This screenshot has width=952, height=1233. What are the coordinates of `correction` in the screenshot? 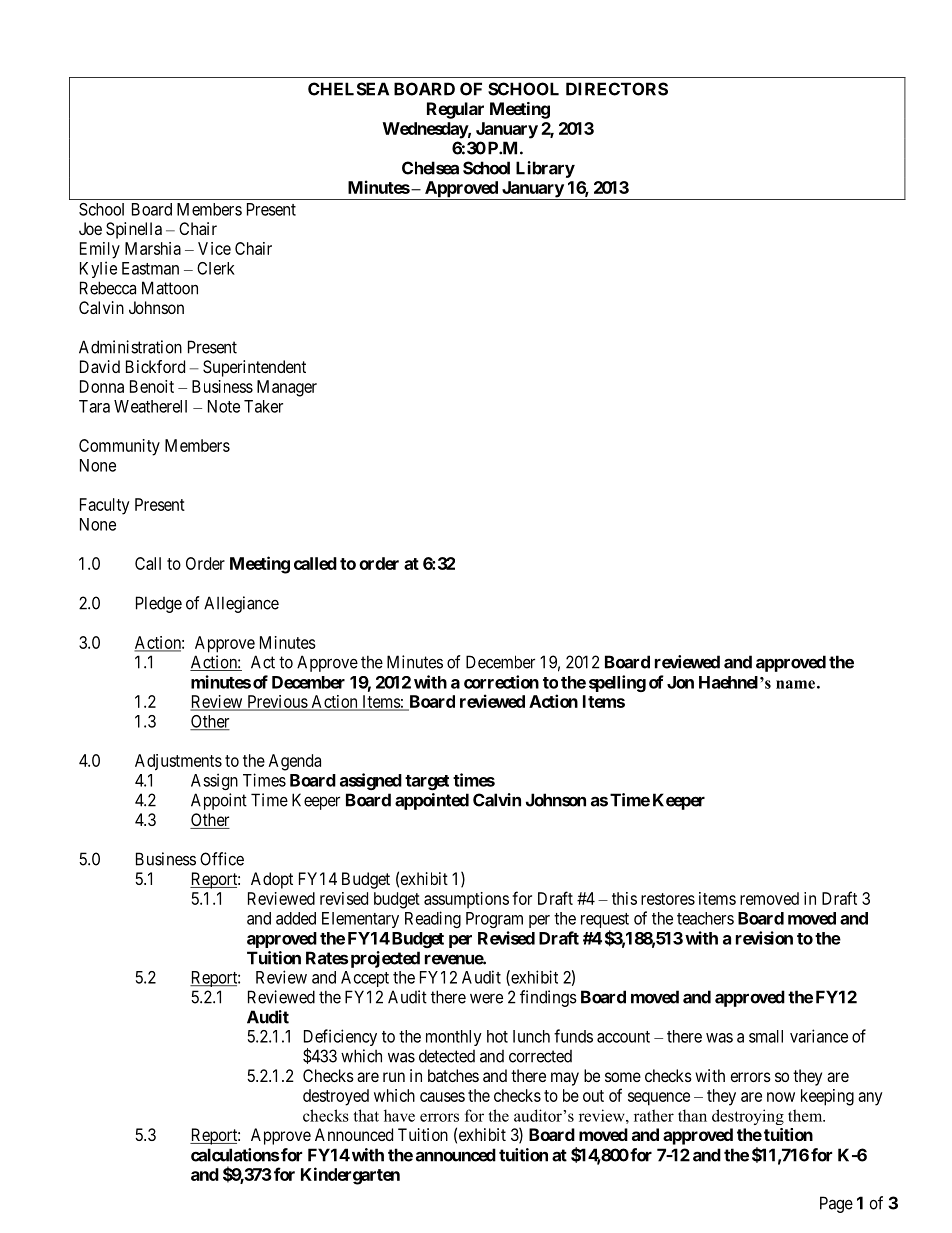 It's located at (501, 682).
